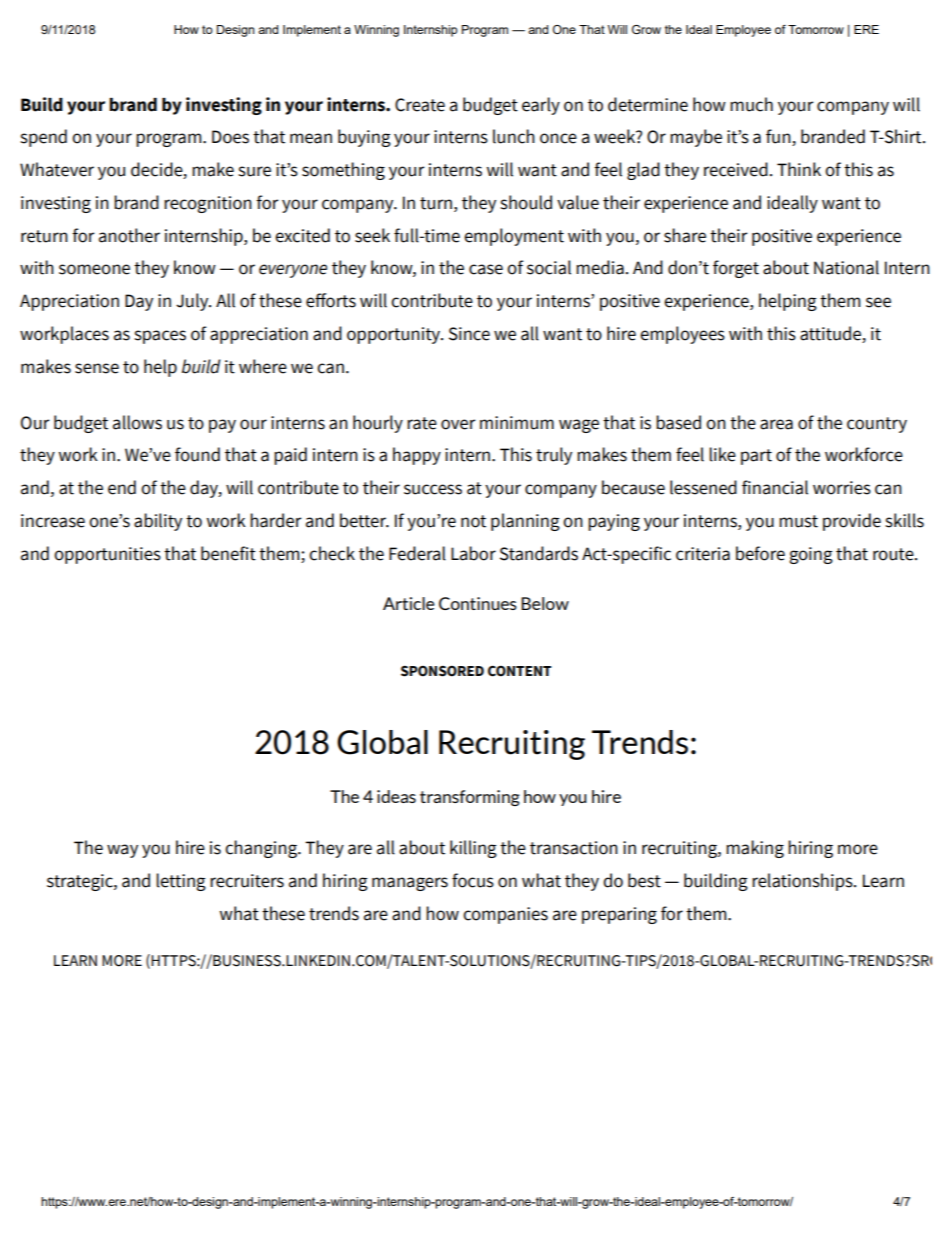 The image size is (952, 1233). I want to click on must, so click(798, 521).
